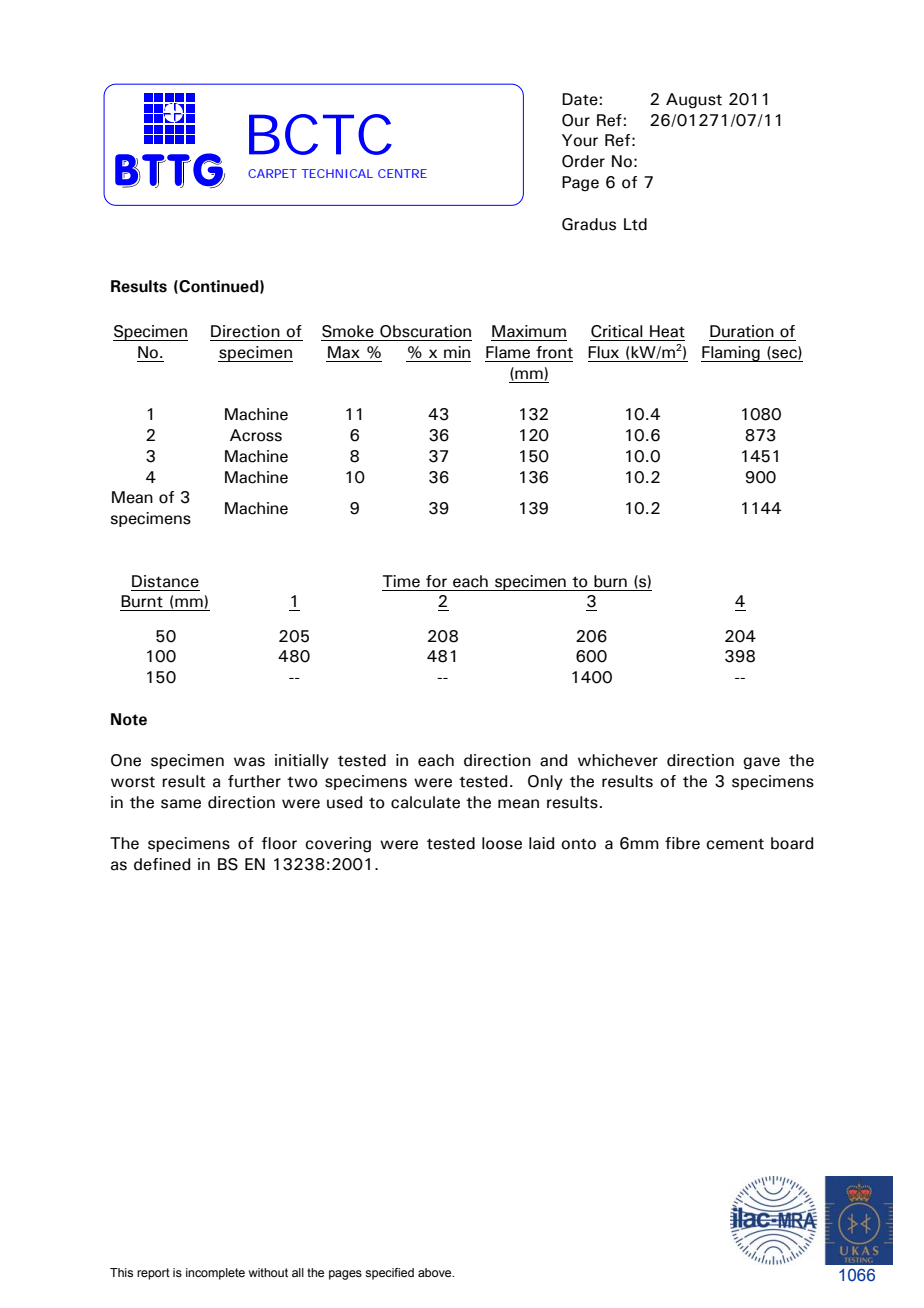  I want to click on CENTRE, so click(402, 173).
